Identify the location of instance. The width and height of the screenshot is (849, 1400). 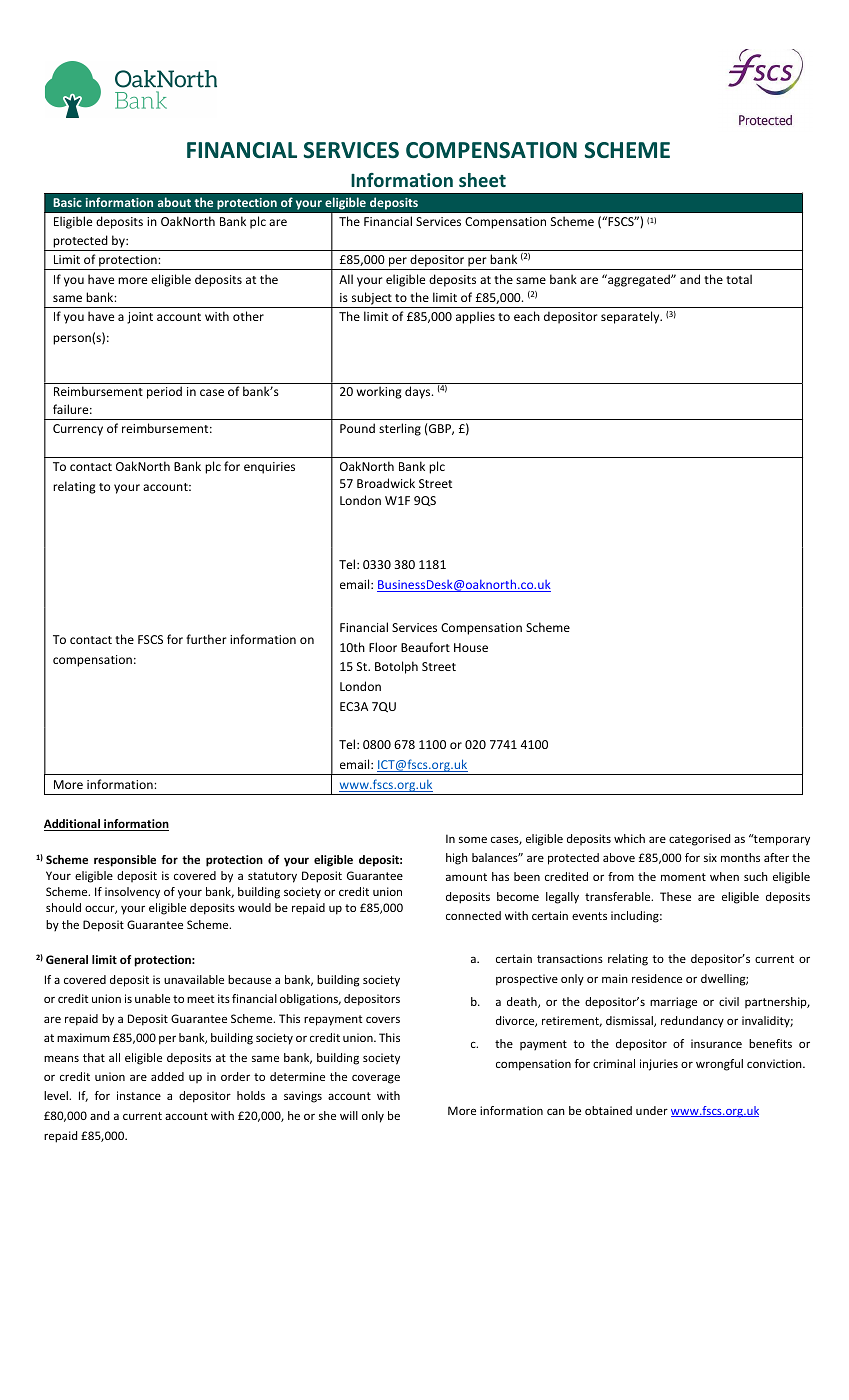
(139, 1095).
